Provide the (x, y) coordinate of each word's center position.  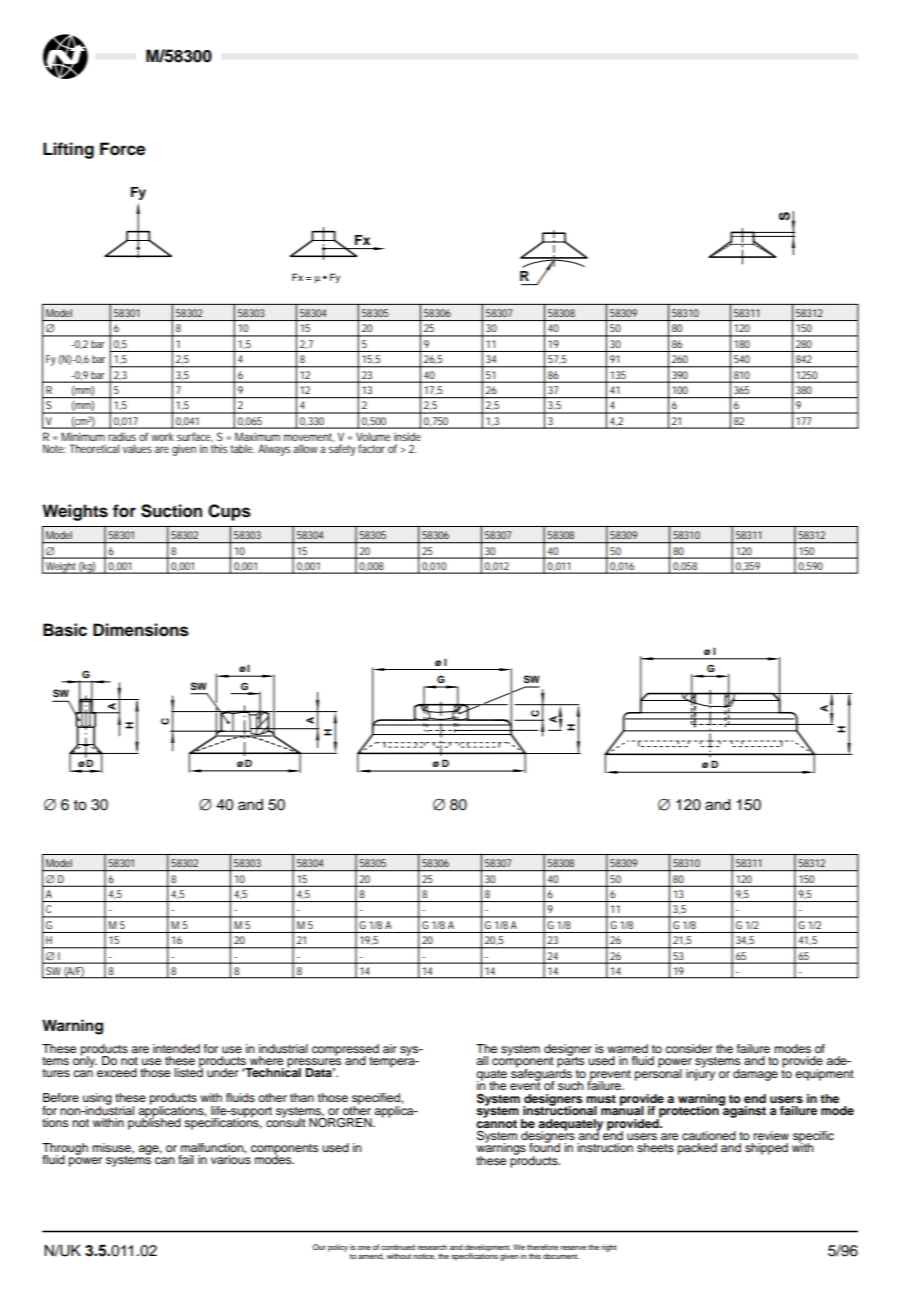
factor (371, 448)
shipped (766, 1149)
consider (689, 1048)
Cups (229, 512)
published (154, 1123)
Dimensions (141, 630)
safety (342, 450)
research (432, 1247)
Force (122, 149)
